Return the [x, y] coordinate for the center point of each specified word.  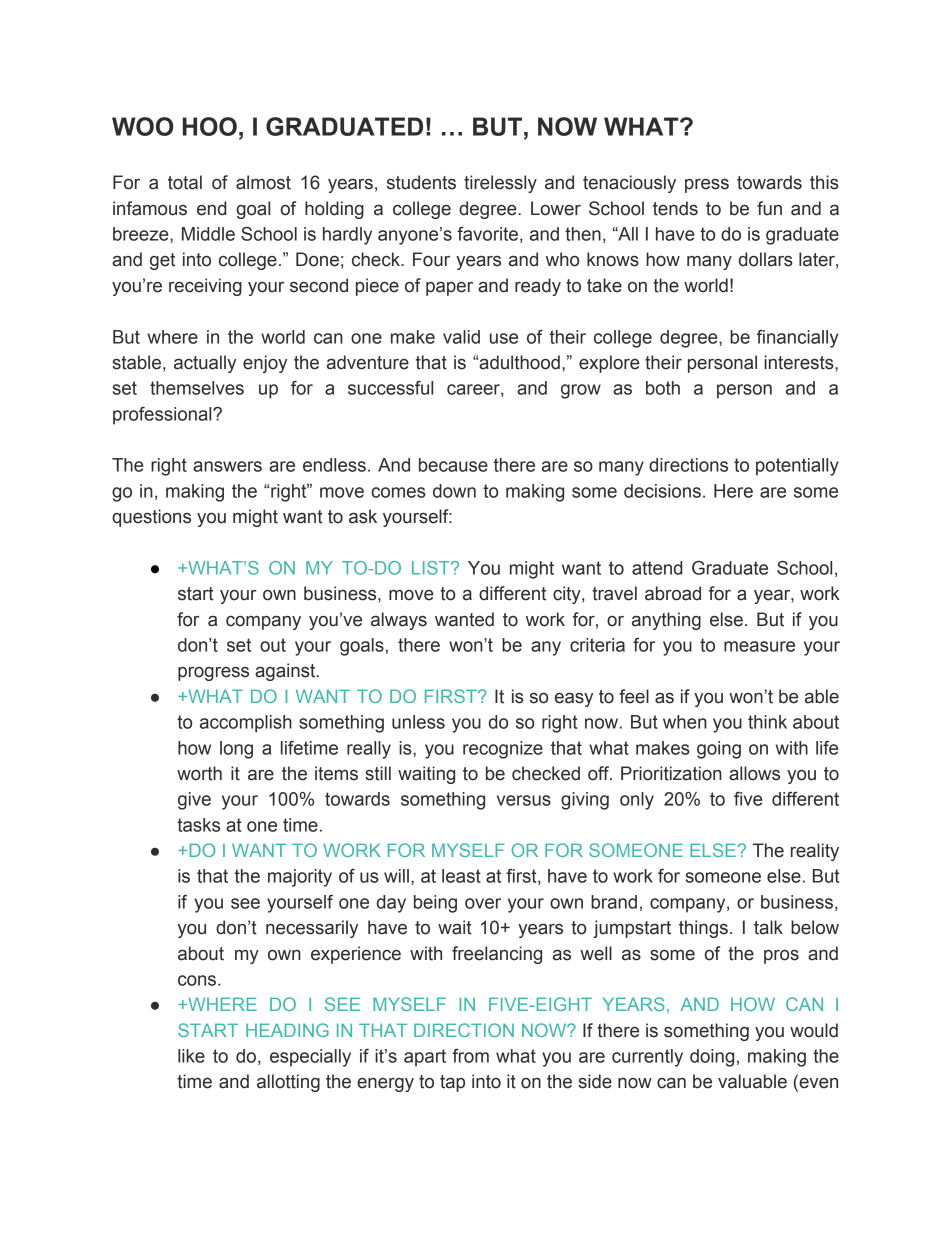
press [707, 186]
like [191, 1056]
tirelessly [500, 184]
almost [263, 182]
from [470, 1056]
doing [712, 1058]
